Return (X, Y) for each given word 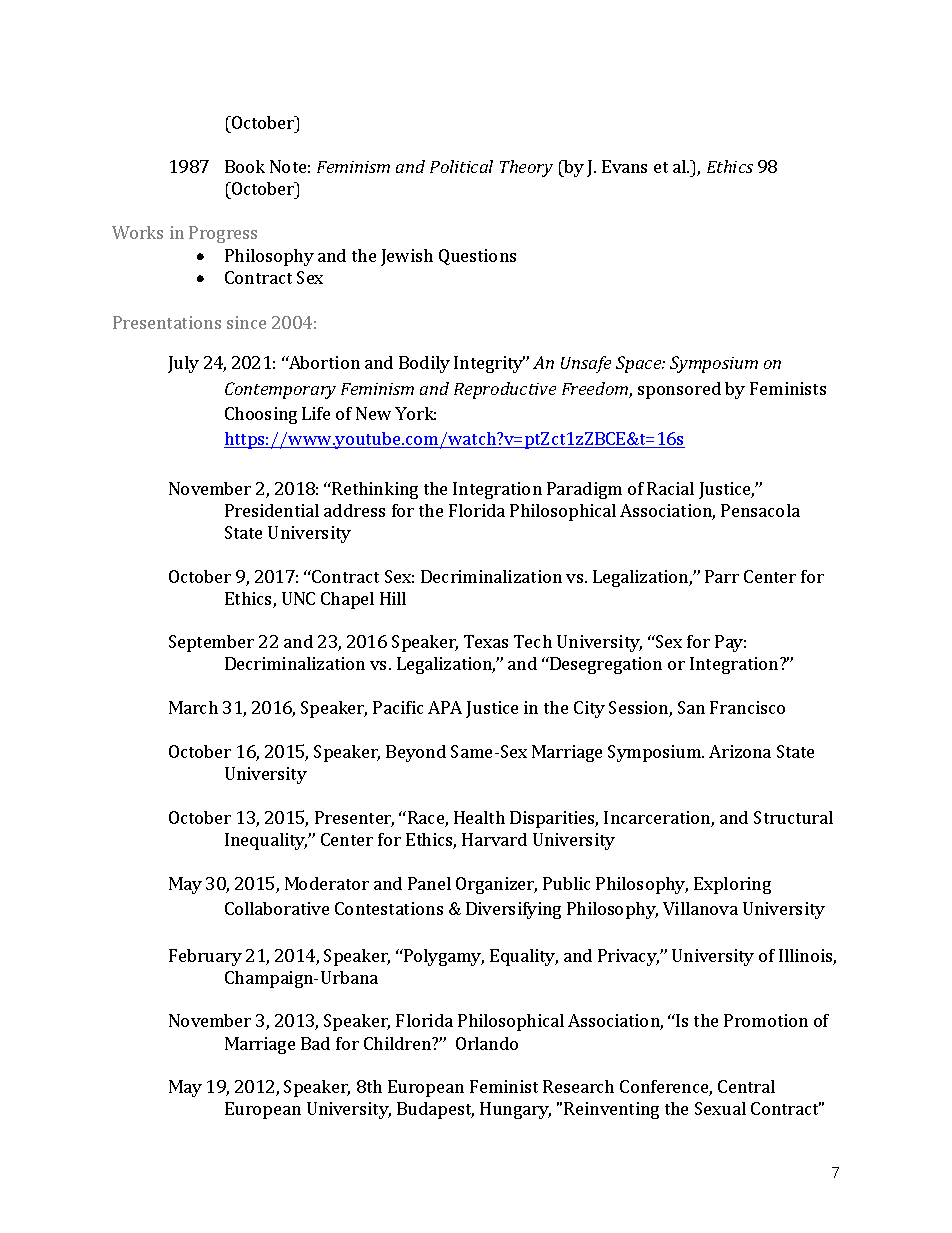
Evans (624, 166)
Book (245, 166)
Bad (315, 1043)
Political (461, 166)
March (193, 707)
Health (479, 817)
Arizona (740, 751)
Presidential (272, 510)
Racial (670, 488)
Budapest (435, 1110)
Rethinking (374, 490)
